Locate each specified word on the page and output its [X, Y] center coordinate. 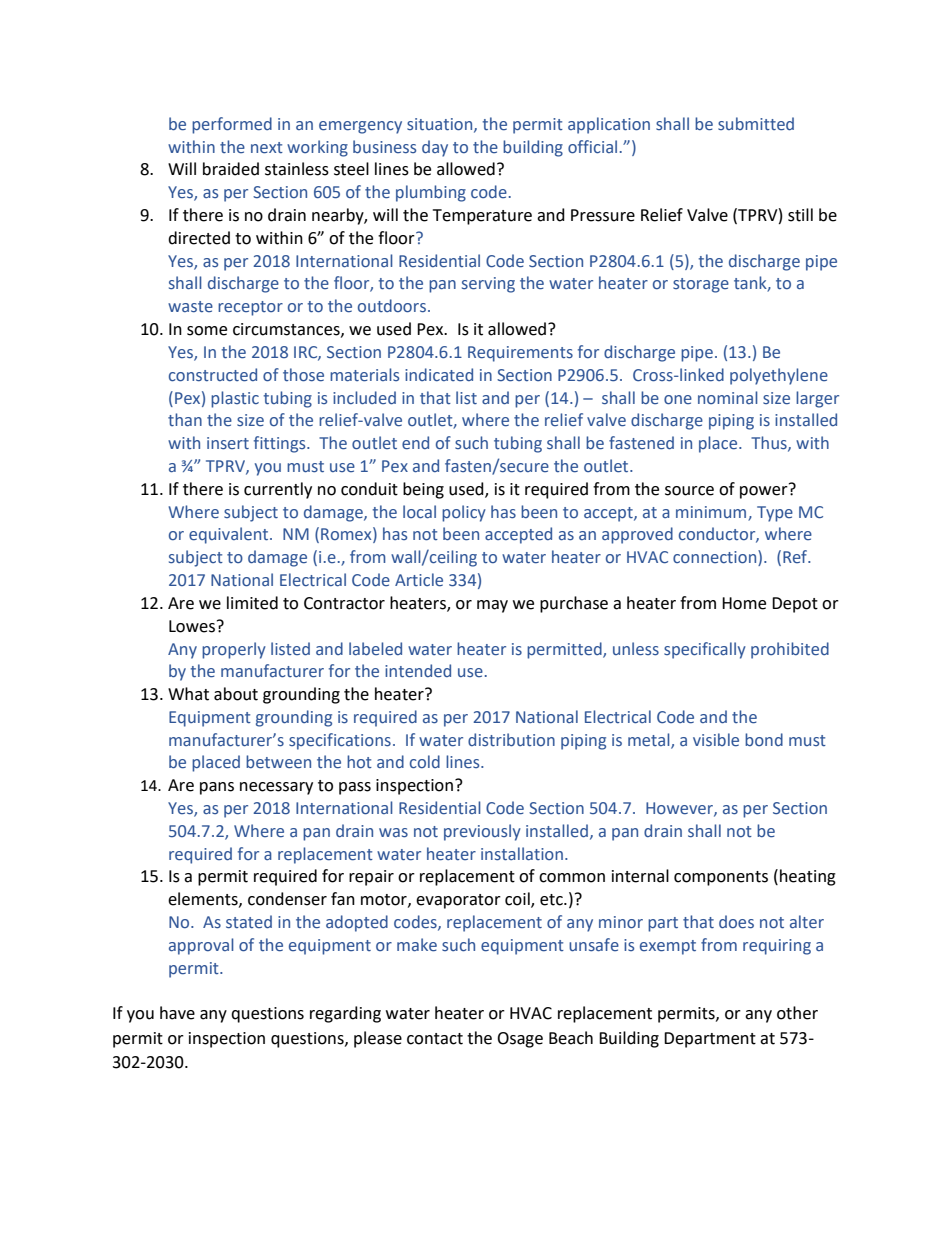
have [177, 1013]
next [267, 148]
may [492, 606]
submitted [756, 124]
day [435, 148]
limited [252, 603]
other [797, 1013]
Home [744, 603]
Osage [520, 1040]
